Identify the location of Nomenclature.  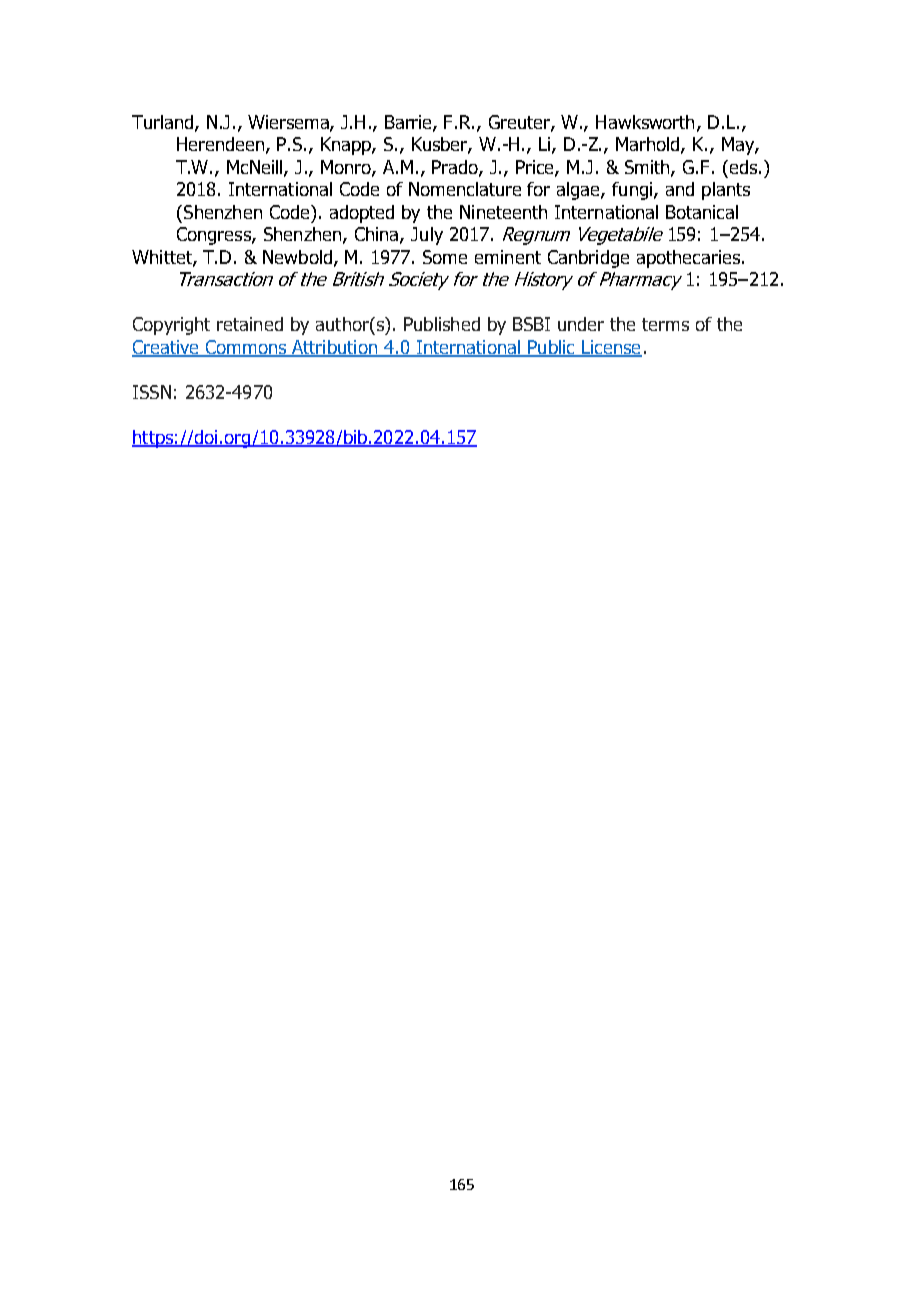
(465, 189).
